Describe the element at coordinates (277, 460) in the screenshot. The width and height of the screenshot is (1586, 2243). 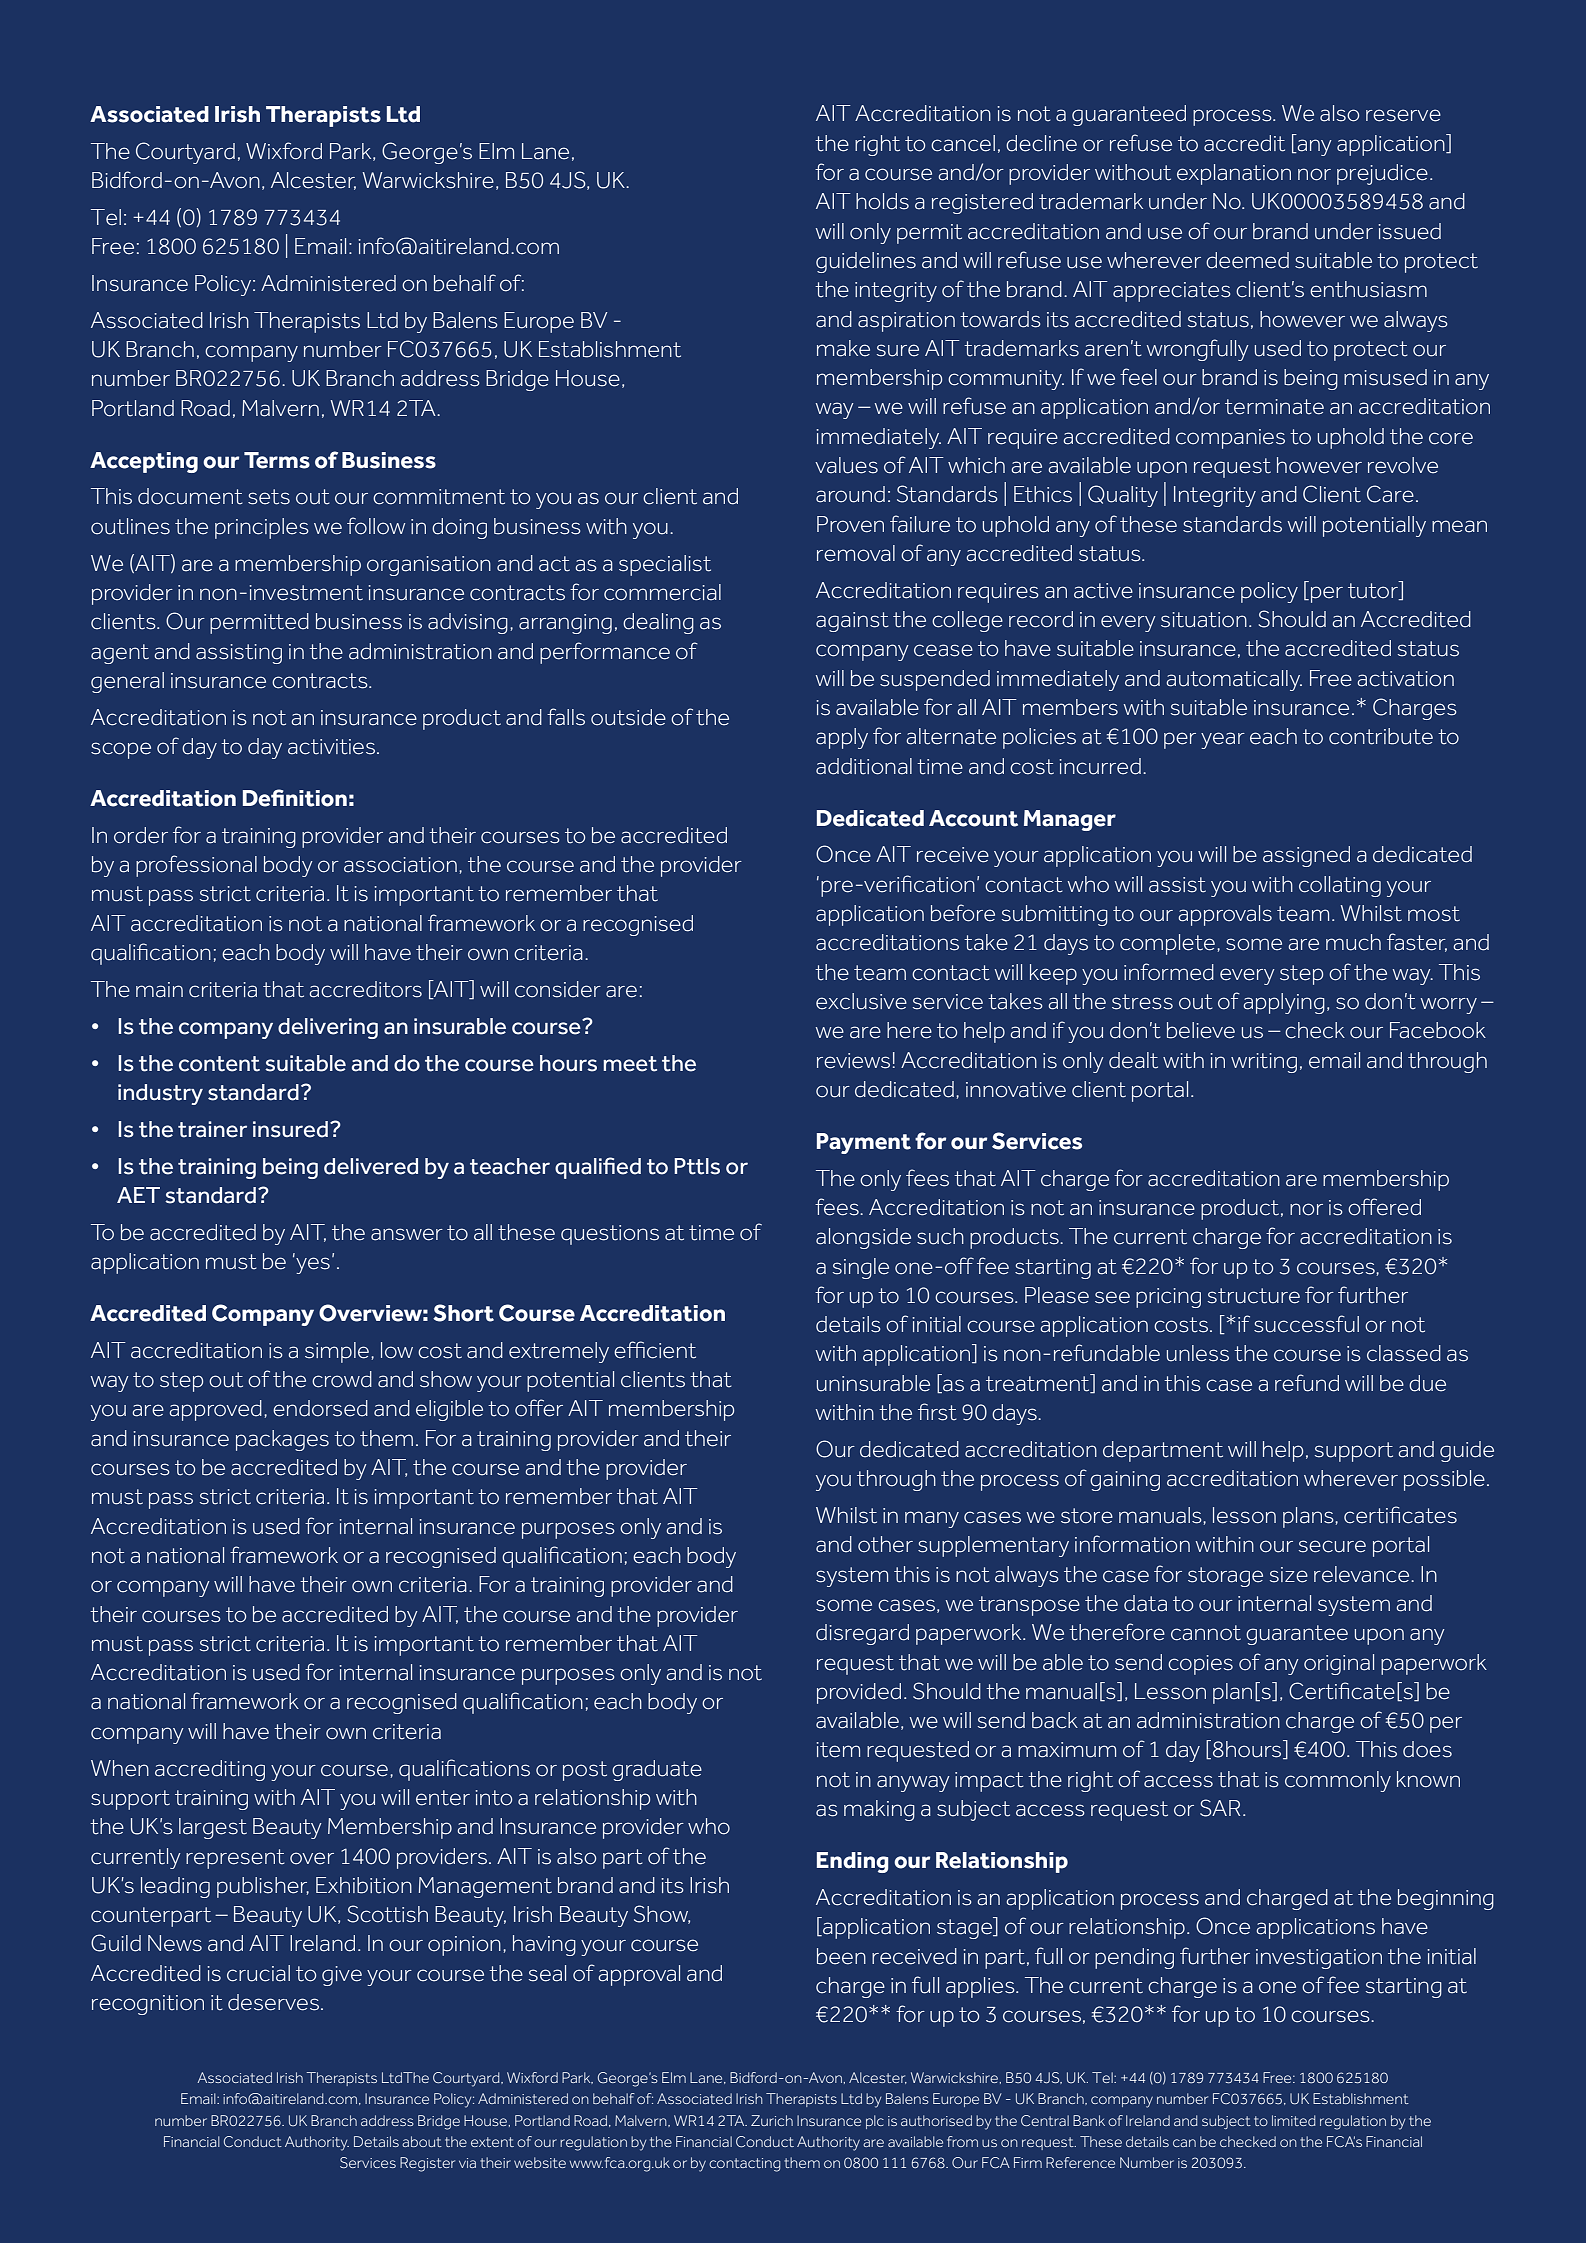
I see `Terms` at that location.
